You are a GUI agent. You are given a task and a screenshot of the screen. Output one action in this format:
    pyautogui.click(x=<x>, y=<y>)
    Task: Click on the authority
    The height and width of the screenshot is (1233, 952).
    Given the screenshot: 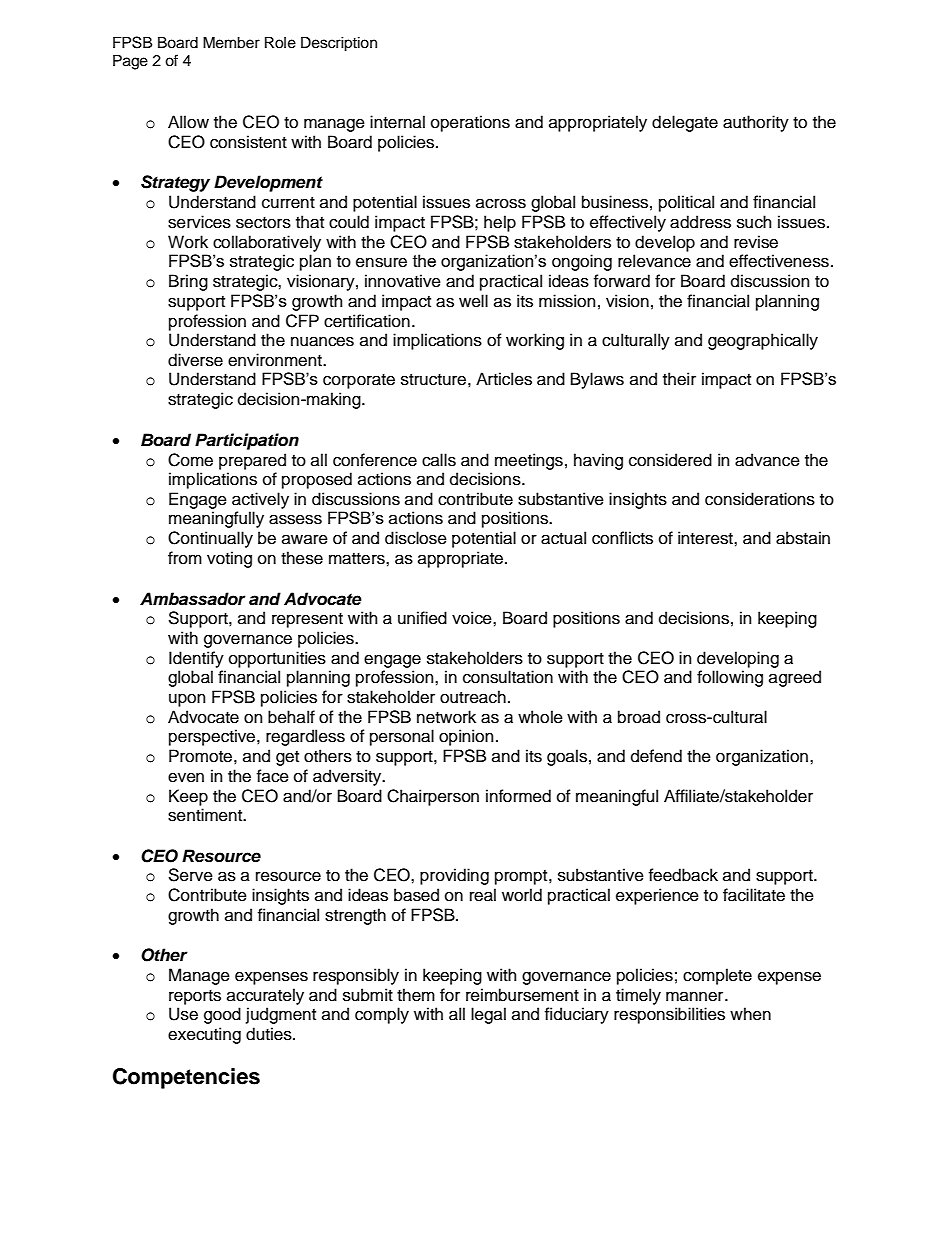 What is the action you would take?
    pyautogui.click(x=756, y=123)
